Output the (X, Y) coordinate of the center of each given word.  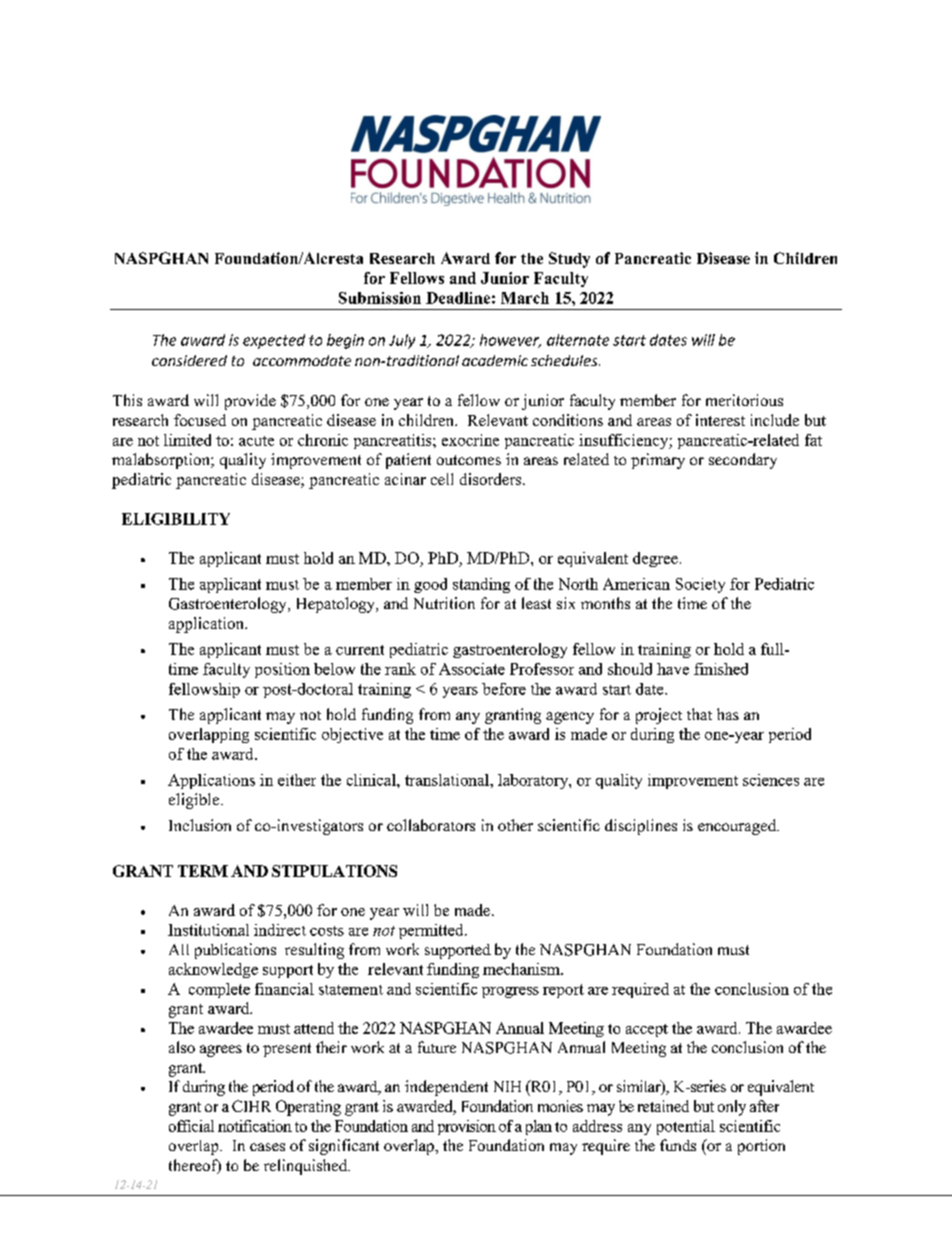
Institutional (208, 930)
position (282, 670)
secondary (743, 461)
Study (569, 260)
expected (274, 341)
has (728, 714)
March (525, 298)
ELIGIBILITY (176, 519)
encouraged (738, 827)
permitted (432, 931)
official (191, 1126)
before (504, 689)
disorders (492, 479)
